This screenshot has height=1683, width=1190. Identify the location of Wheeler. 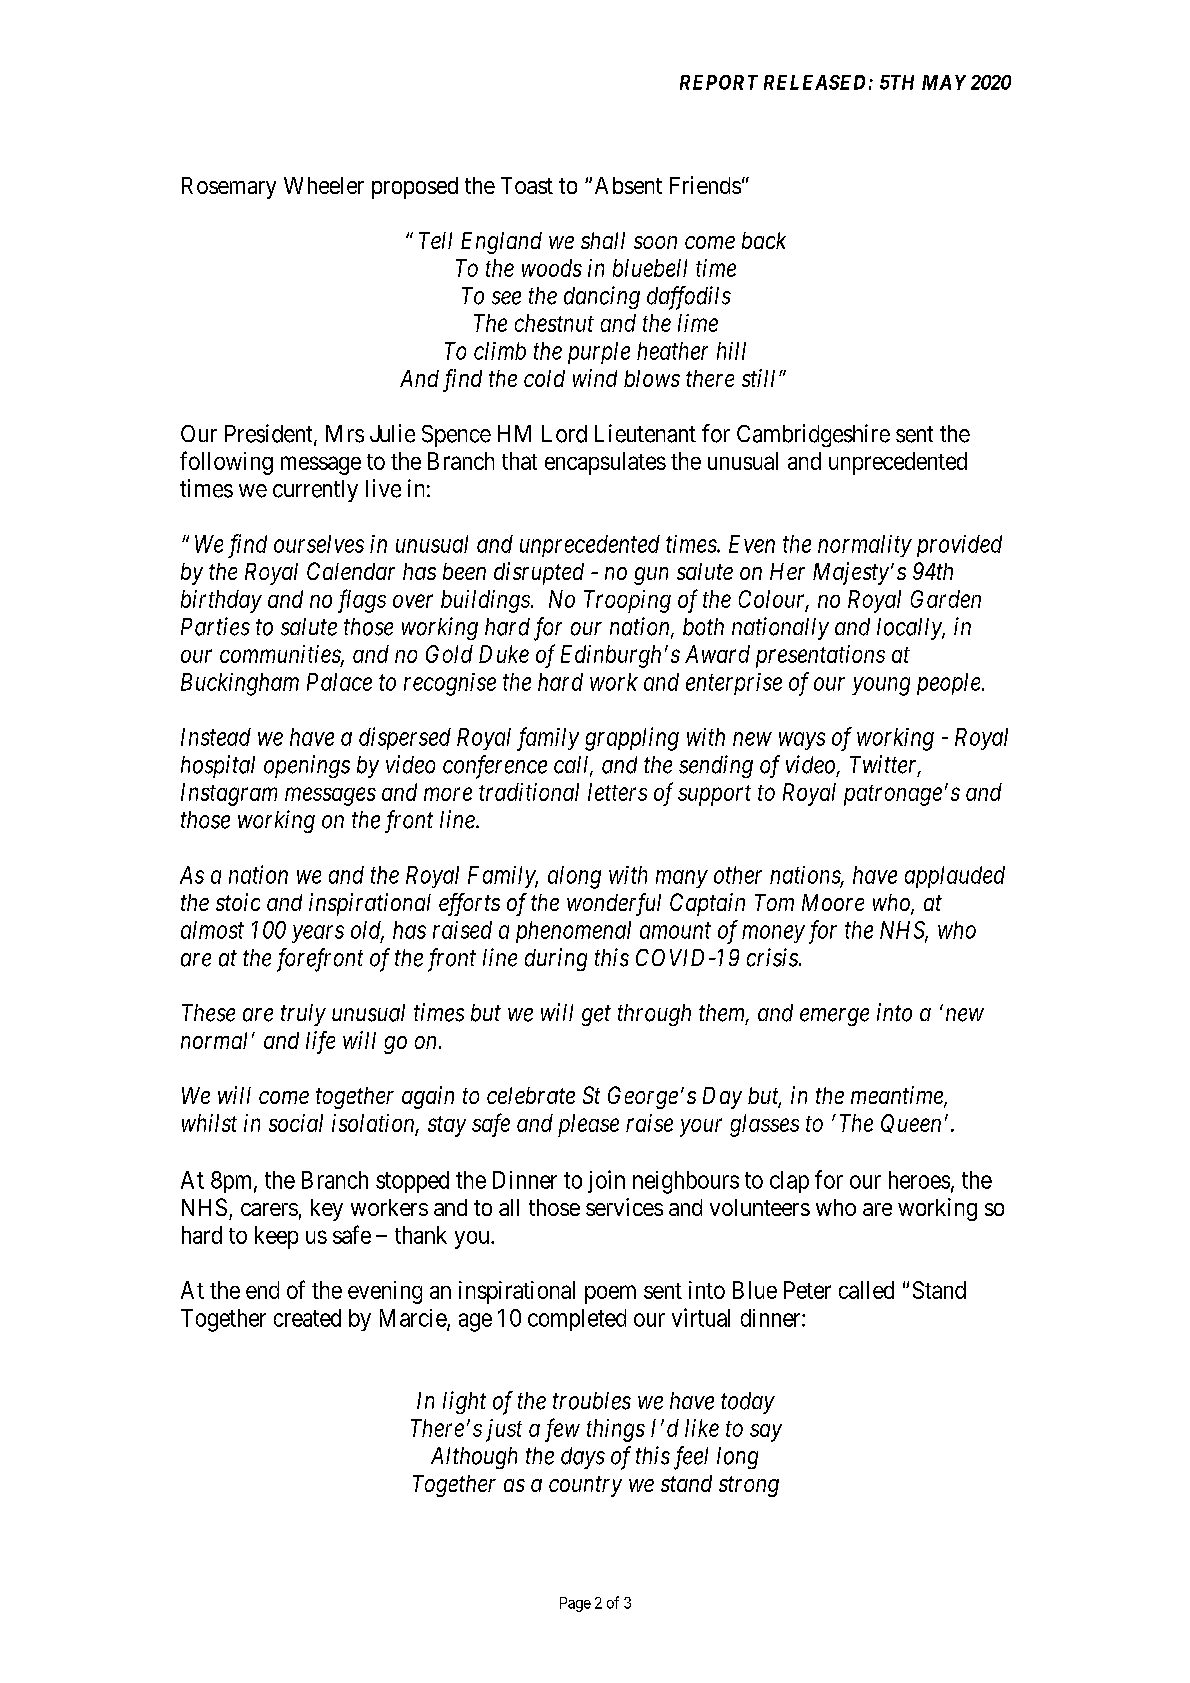
(324, 185).
